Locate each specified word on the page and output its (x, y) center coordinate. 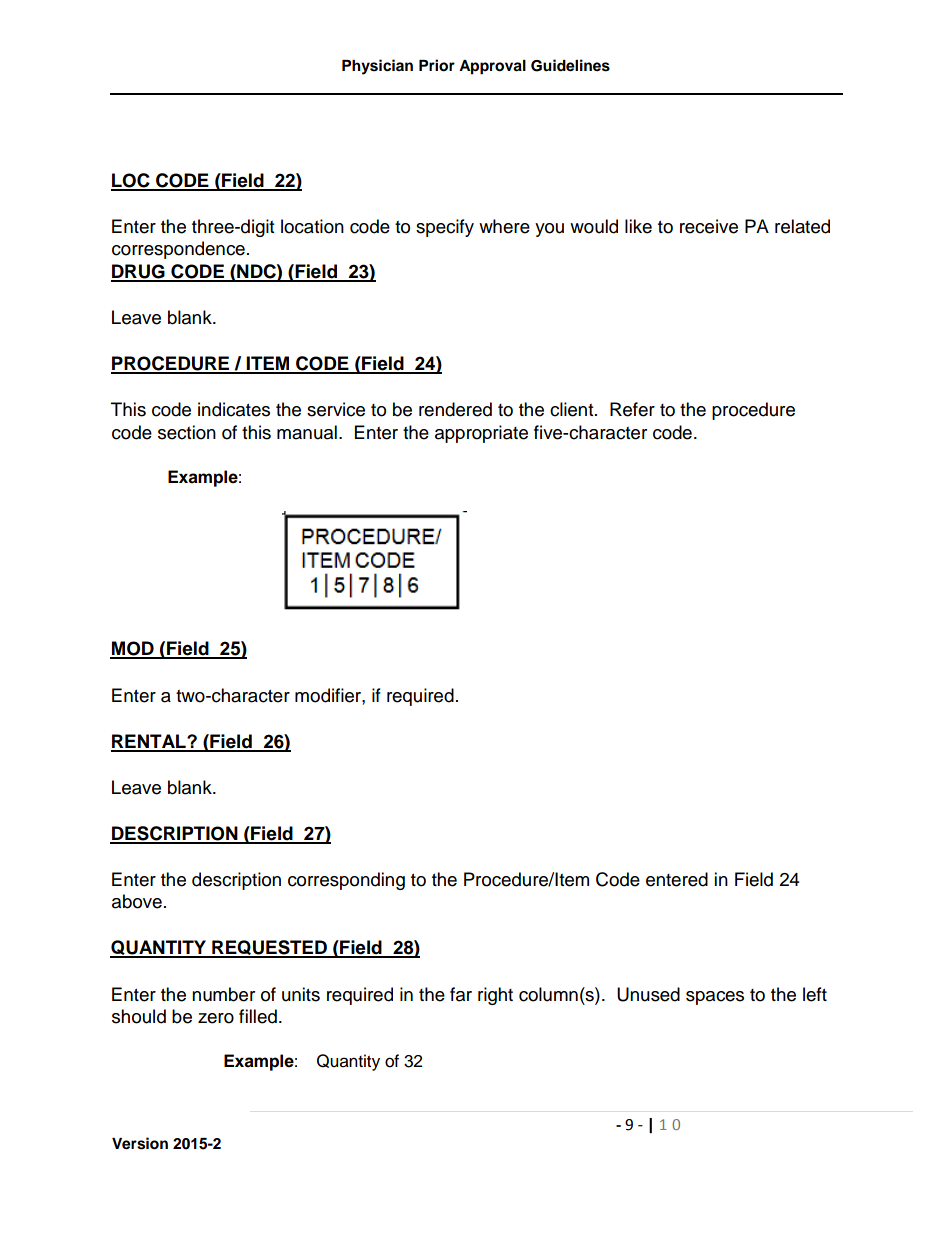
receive (709, 226)
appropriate (481, 434)
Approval (492, 67)
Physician (377, 67)
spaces (715, 998)
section (187, 432)
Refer (632, 409)
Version (140, 1143)
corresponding (346, 881)
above (137, 901)
